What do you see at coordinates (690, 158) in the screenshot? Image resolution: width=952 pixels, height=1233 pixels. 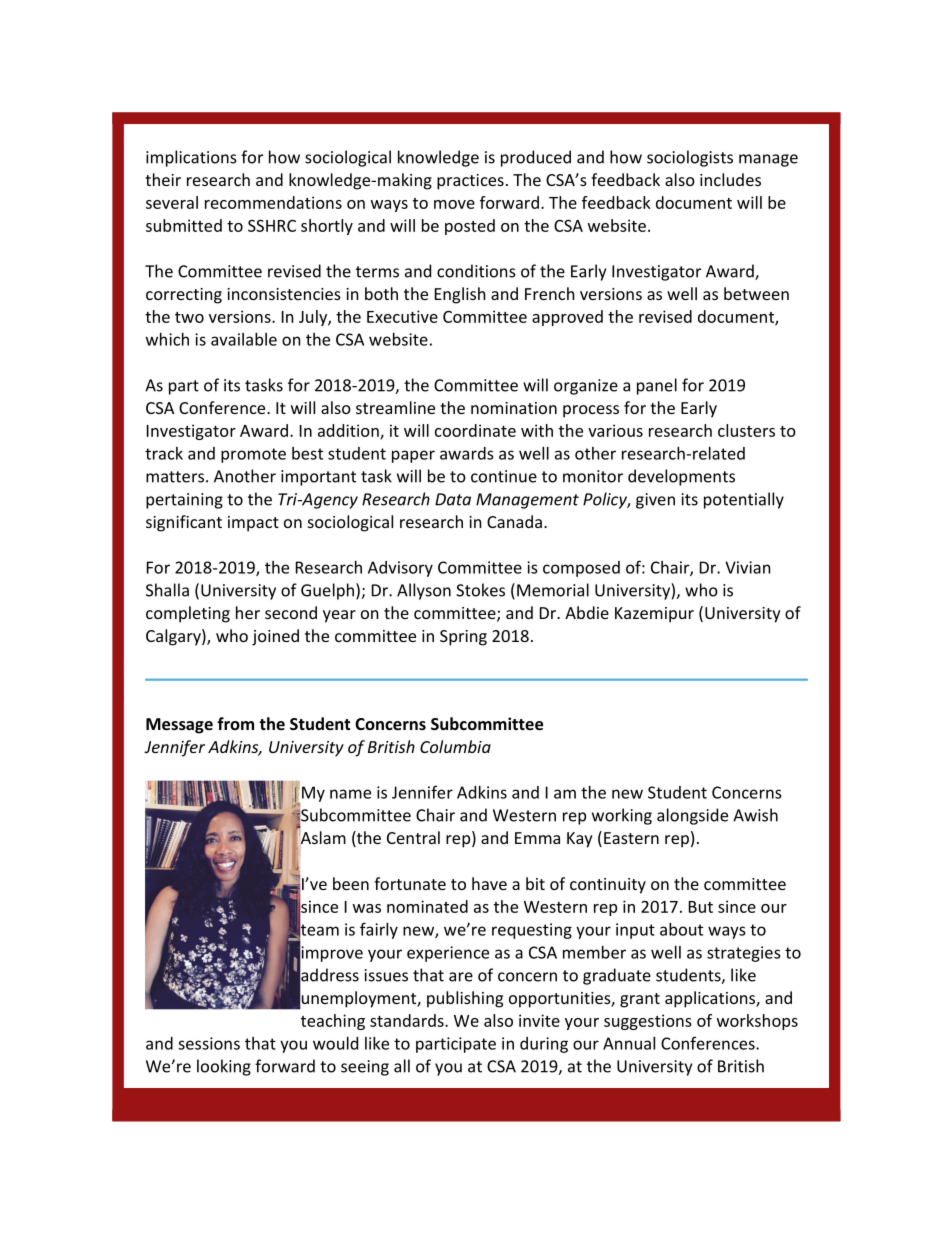 I see `sociologists` at bounding box center [690, 158].
